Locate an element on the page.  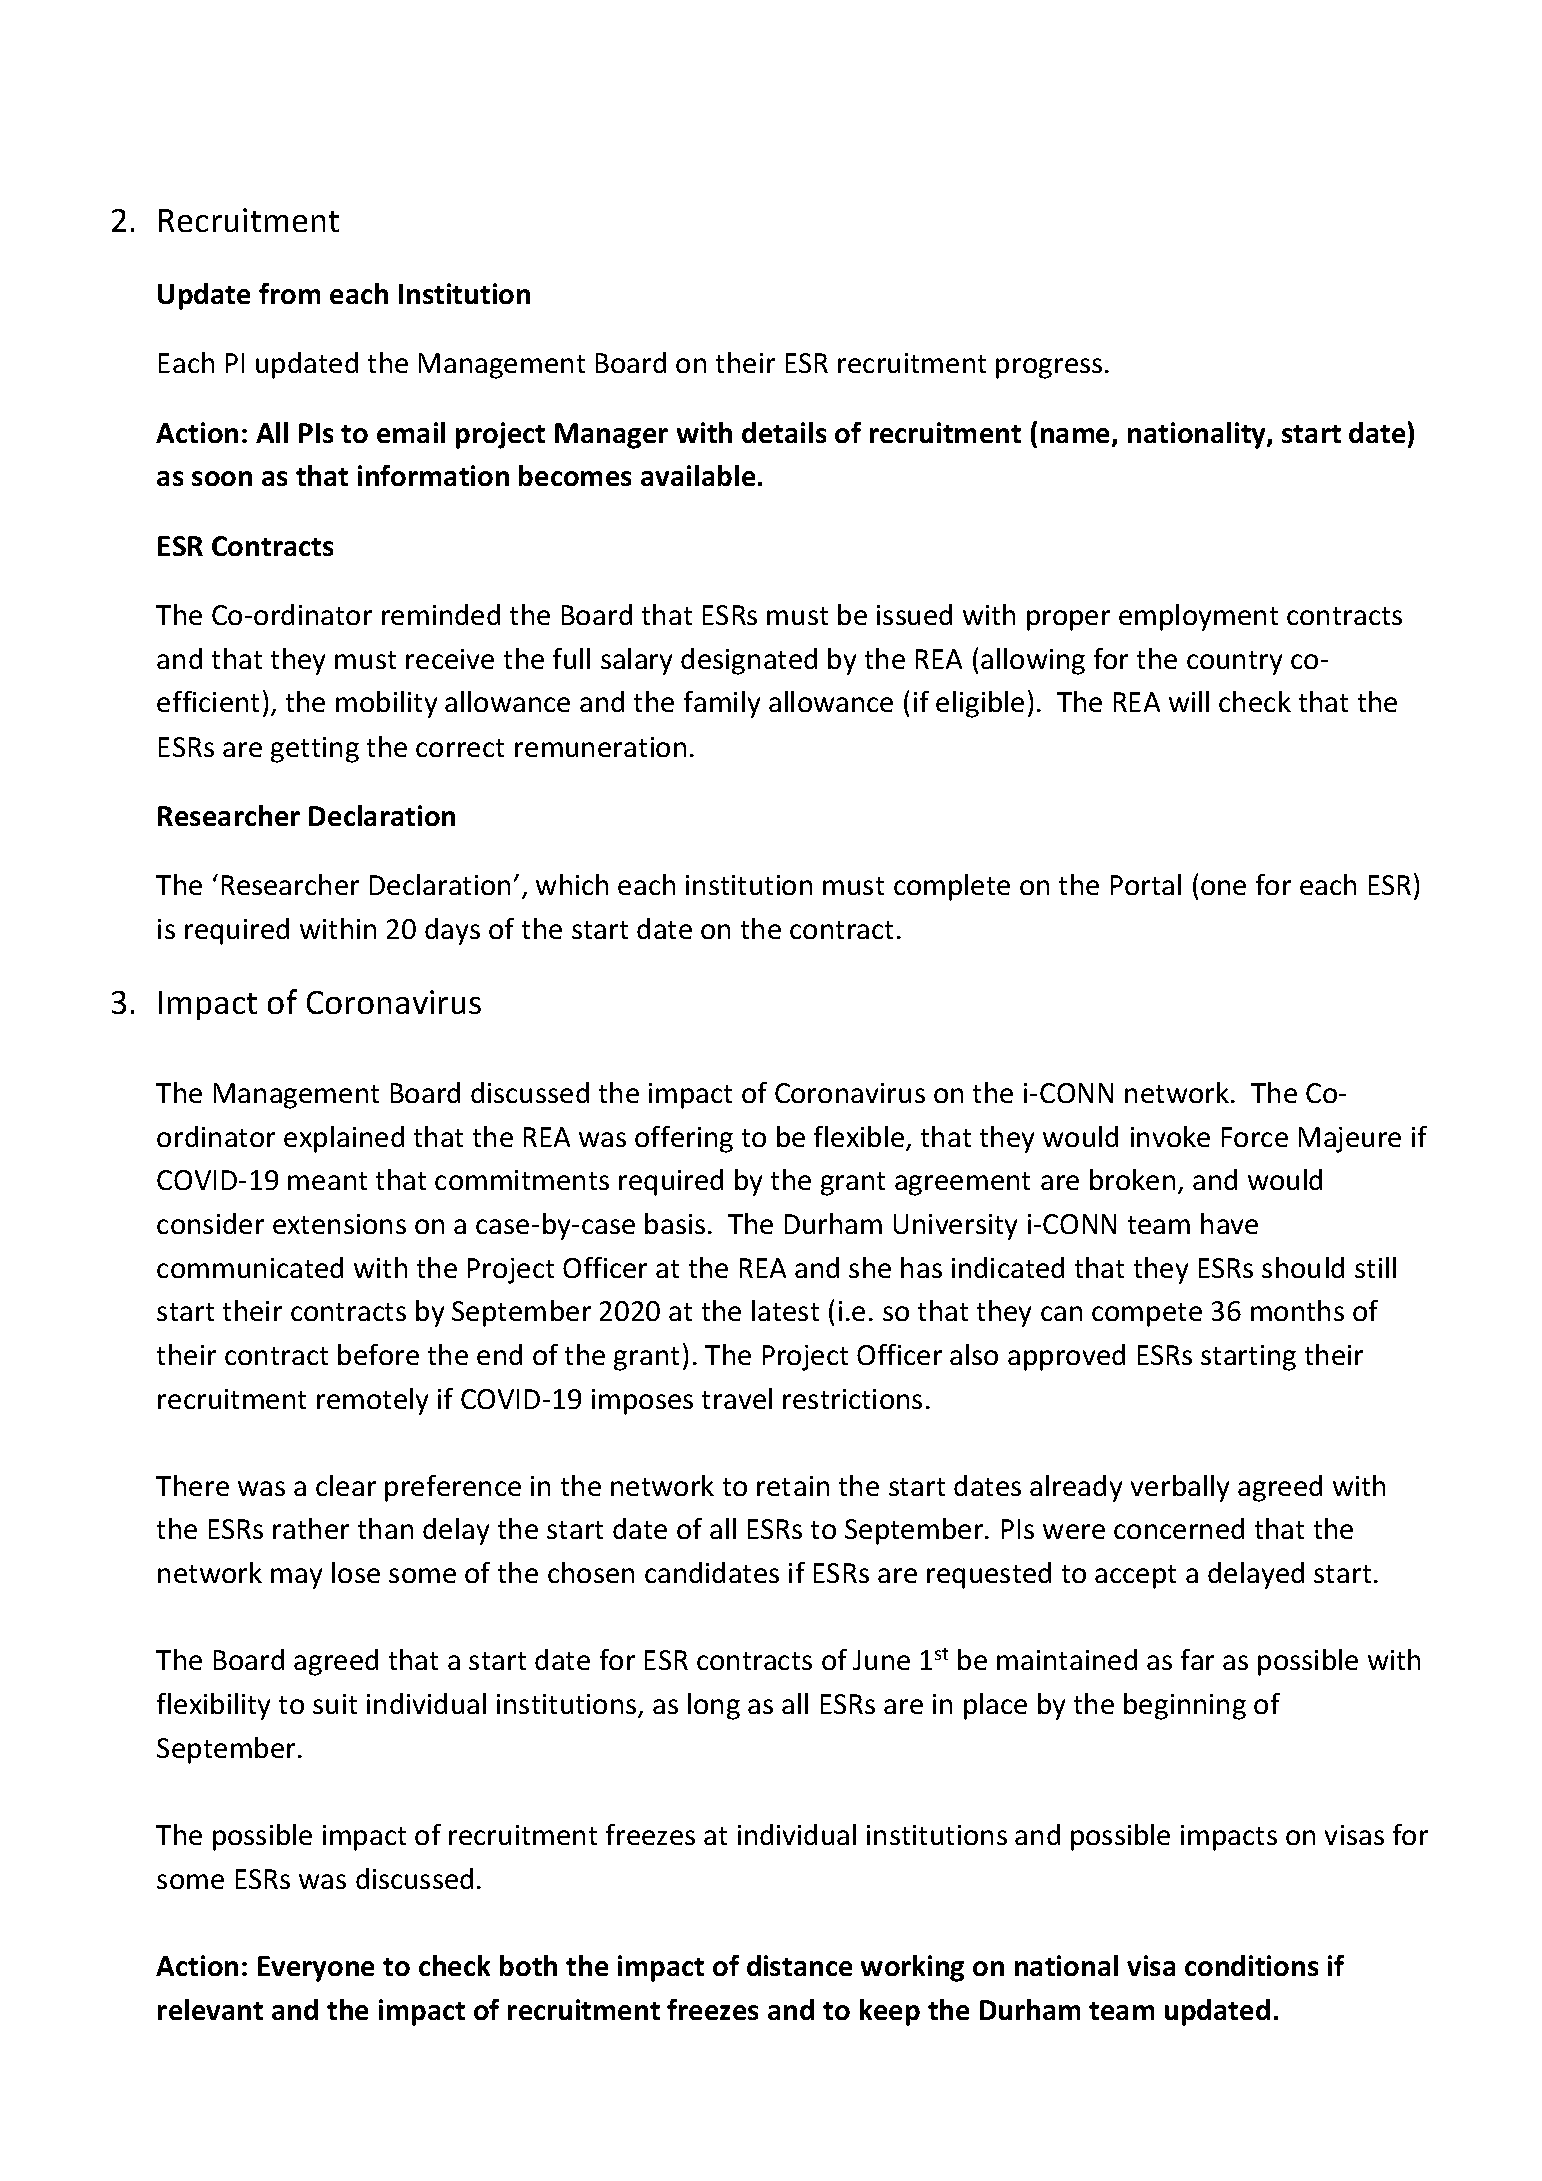
Force is located at coordinates (1255, 1137).
